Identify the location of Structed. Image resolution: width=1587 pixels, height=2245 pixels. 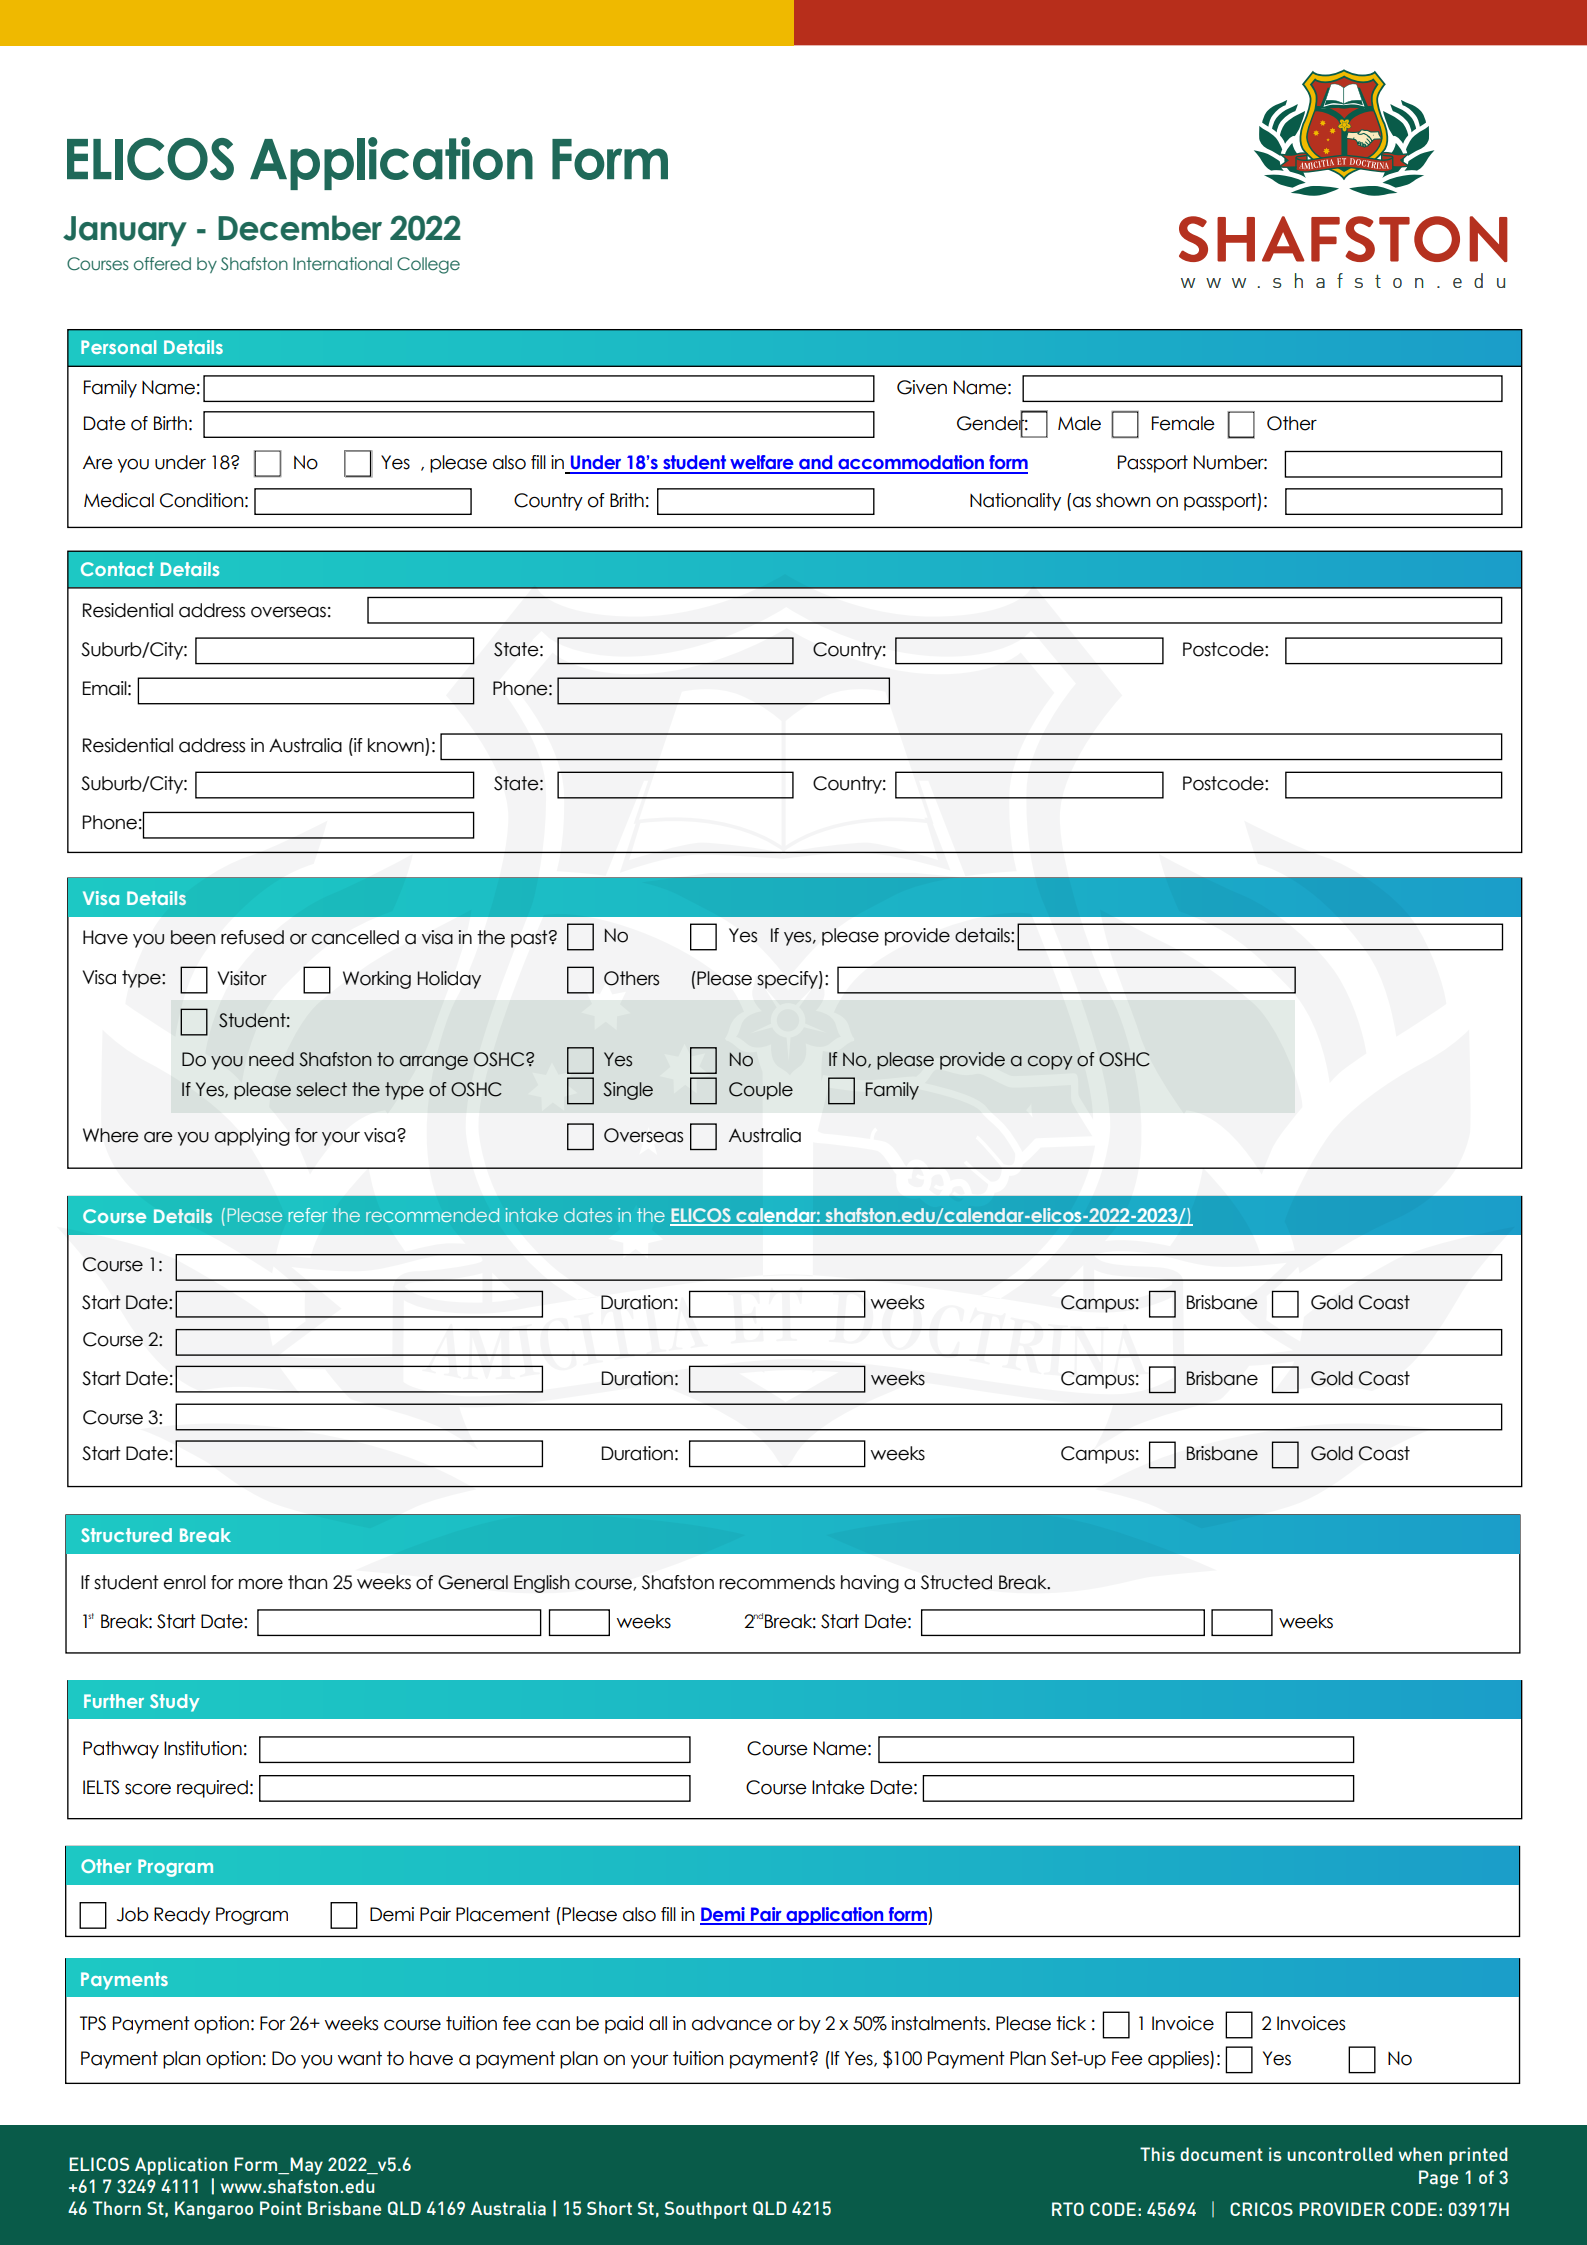
(956, 1582).
